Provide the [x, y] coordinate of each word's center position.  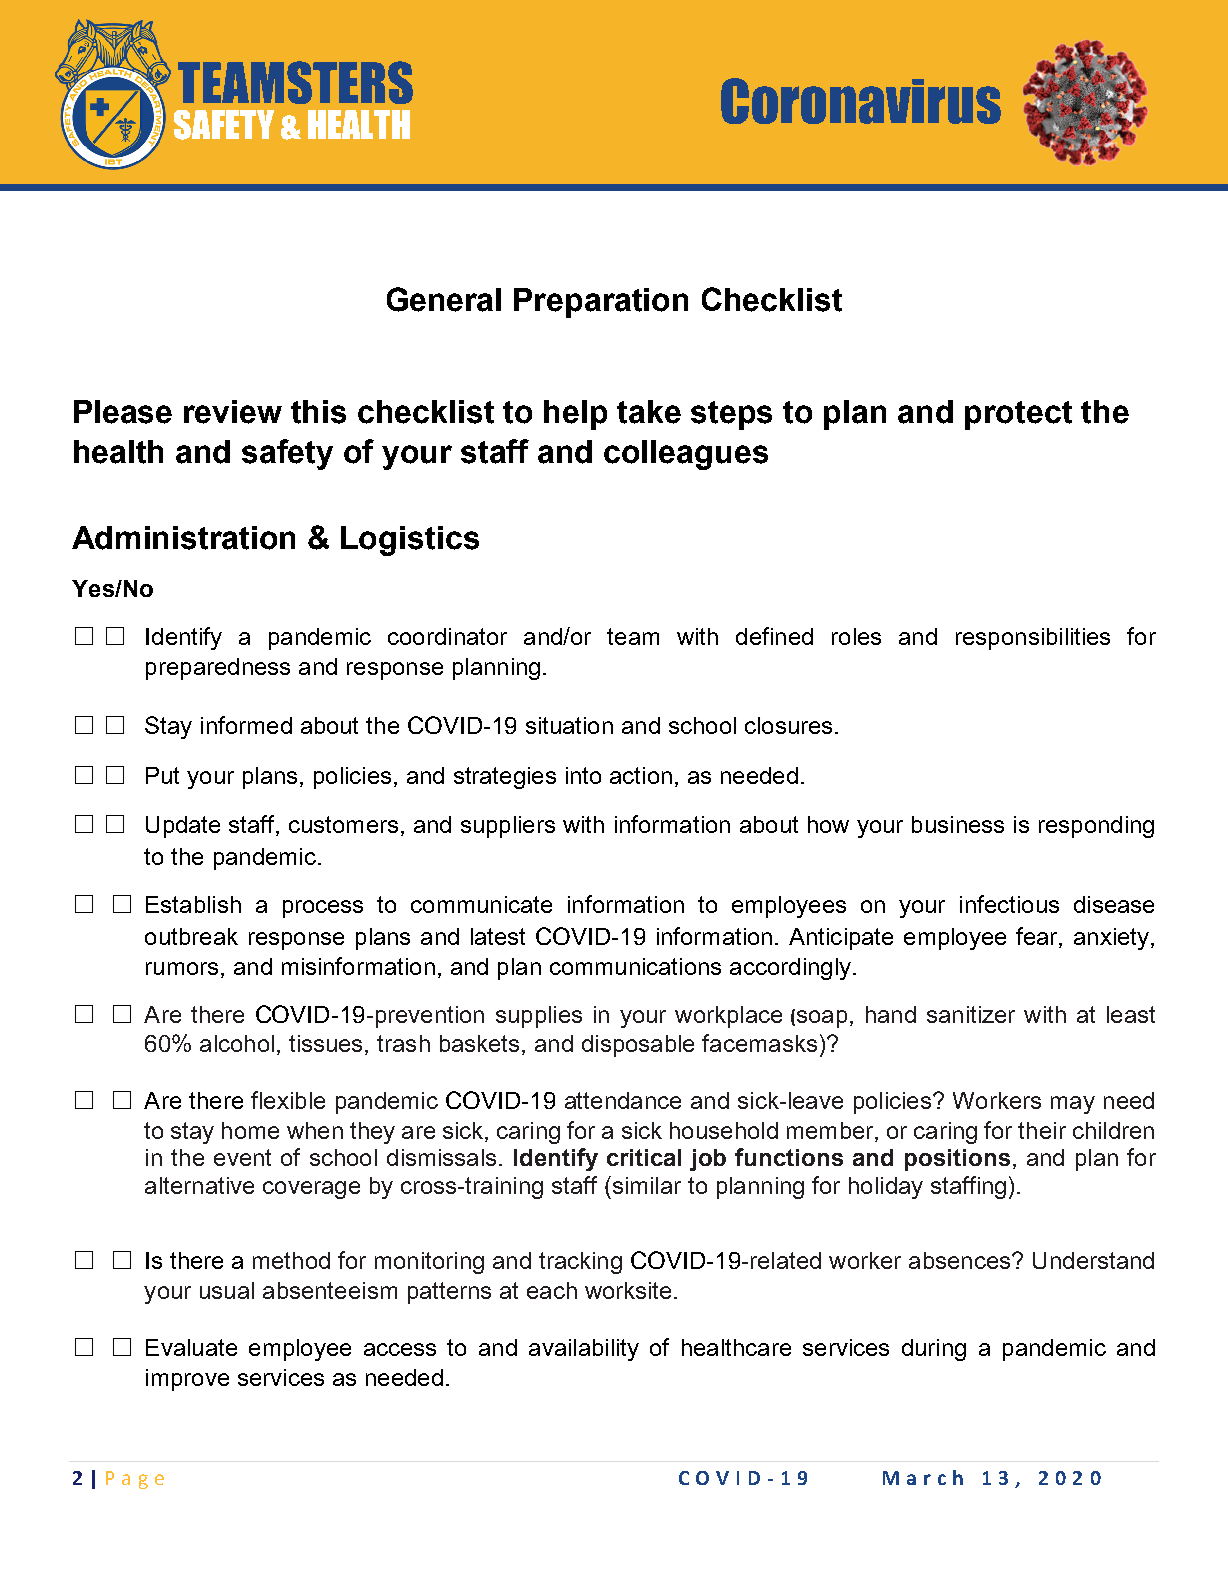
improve [187, 1380]
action [641, 775]
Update [183, 827]
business [958, 824]
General [444, 299]
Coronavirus [861, 101]
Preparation [601, 303]
